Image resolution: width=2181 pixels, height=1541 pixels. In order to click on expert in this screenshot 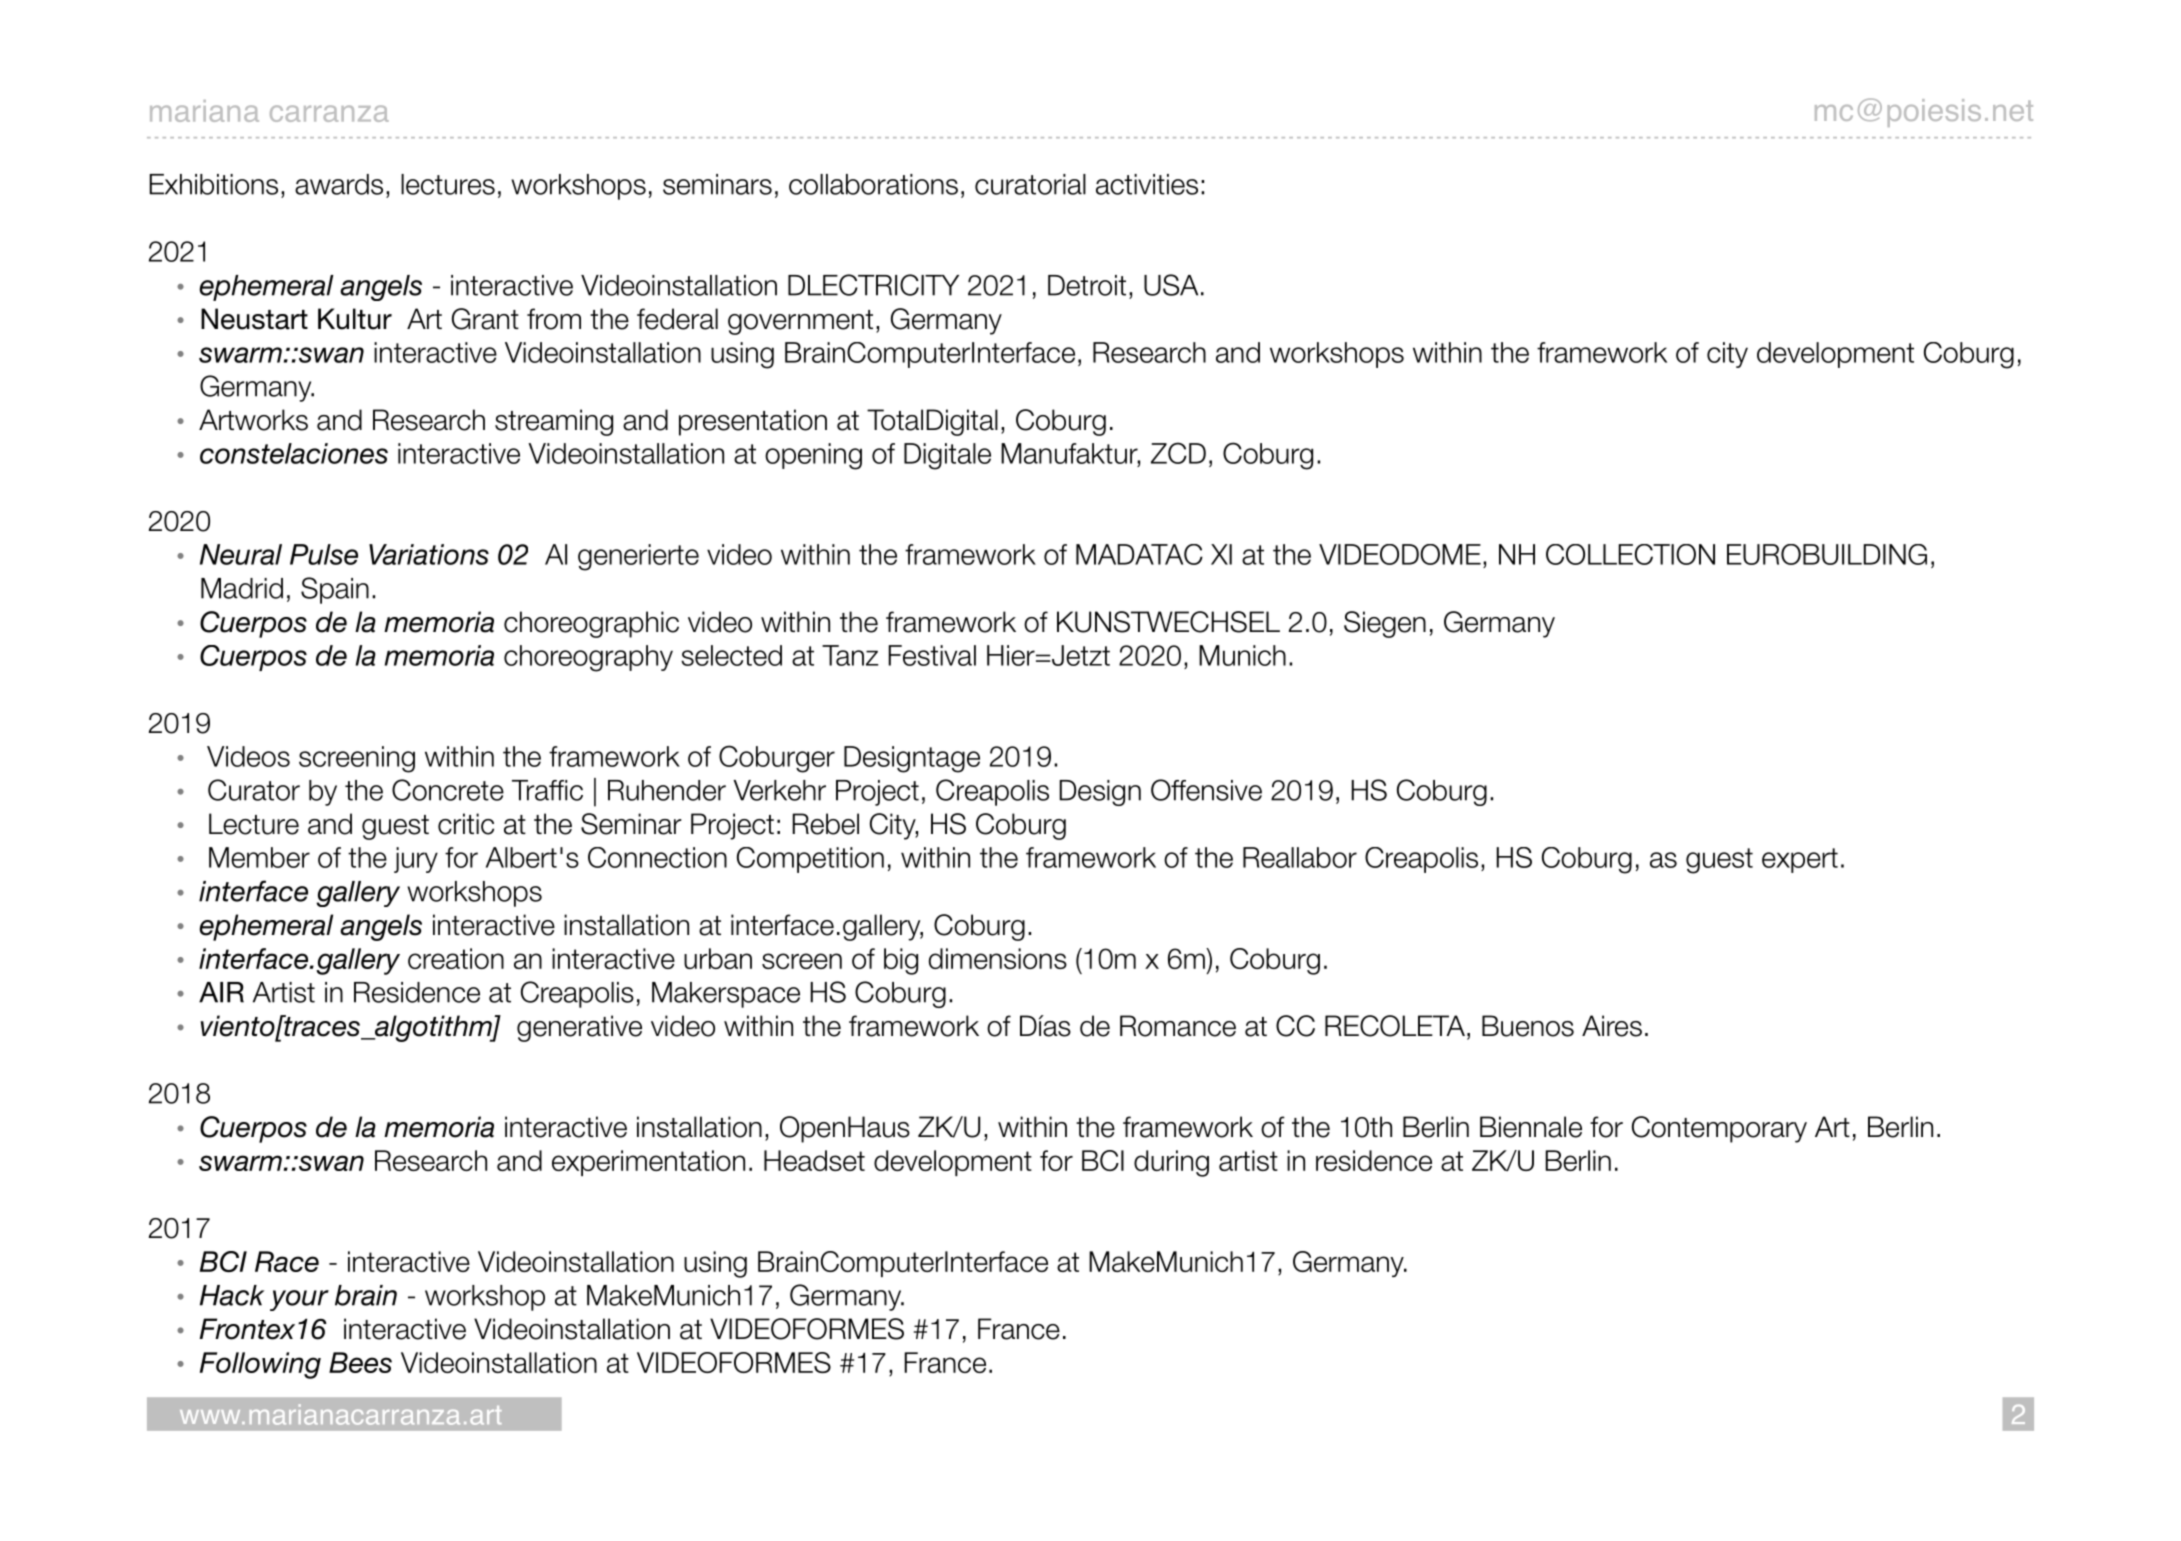, I will do `click(1800, 860)`.
